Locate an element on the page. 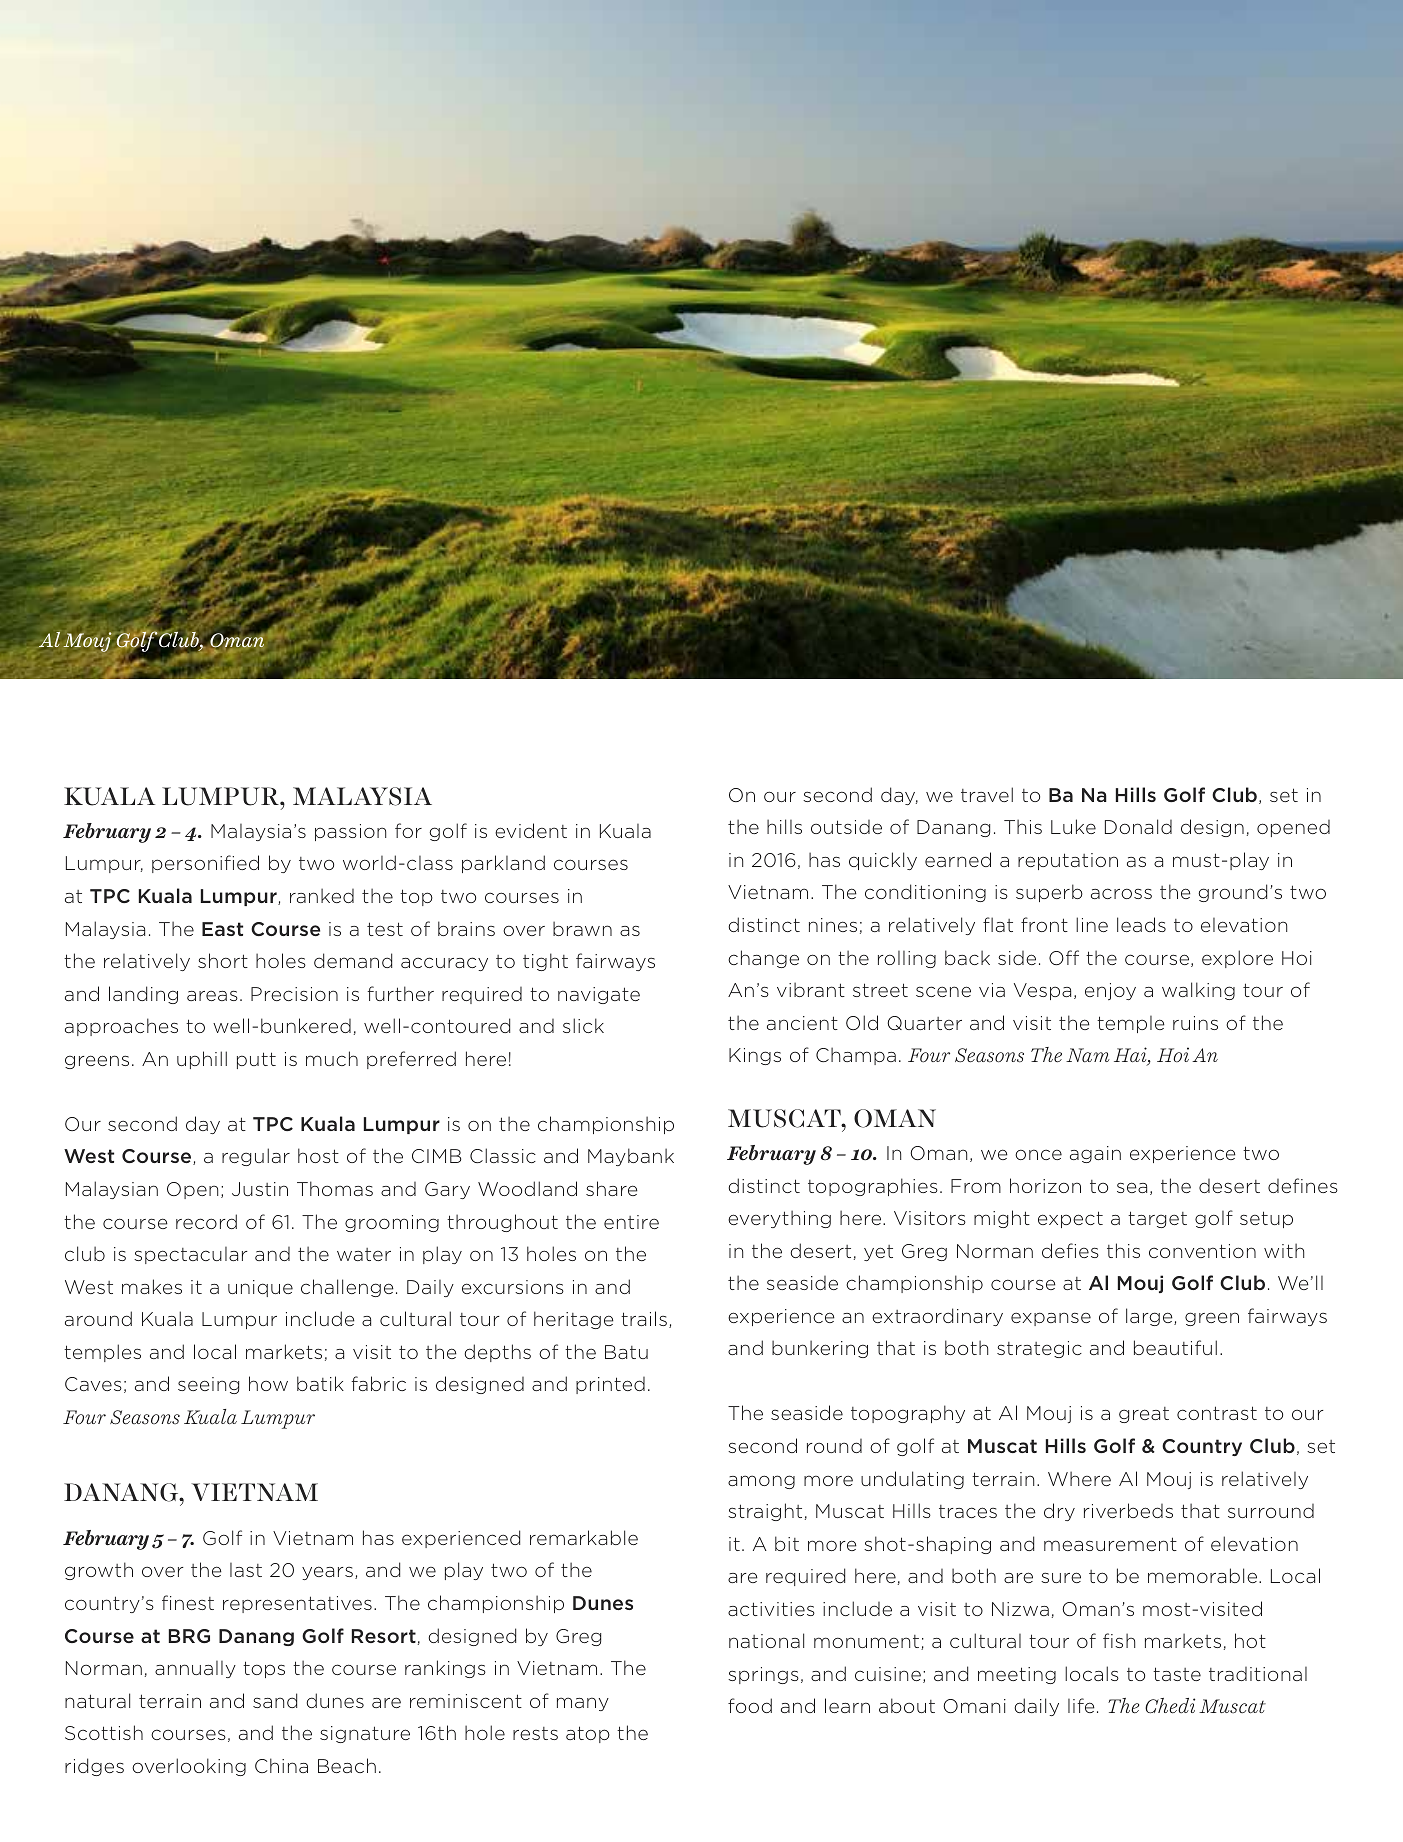 This document has height=1842, width=1403. convention is located at coordinates (1202, 1251).
